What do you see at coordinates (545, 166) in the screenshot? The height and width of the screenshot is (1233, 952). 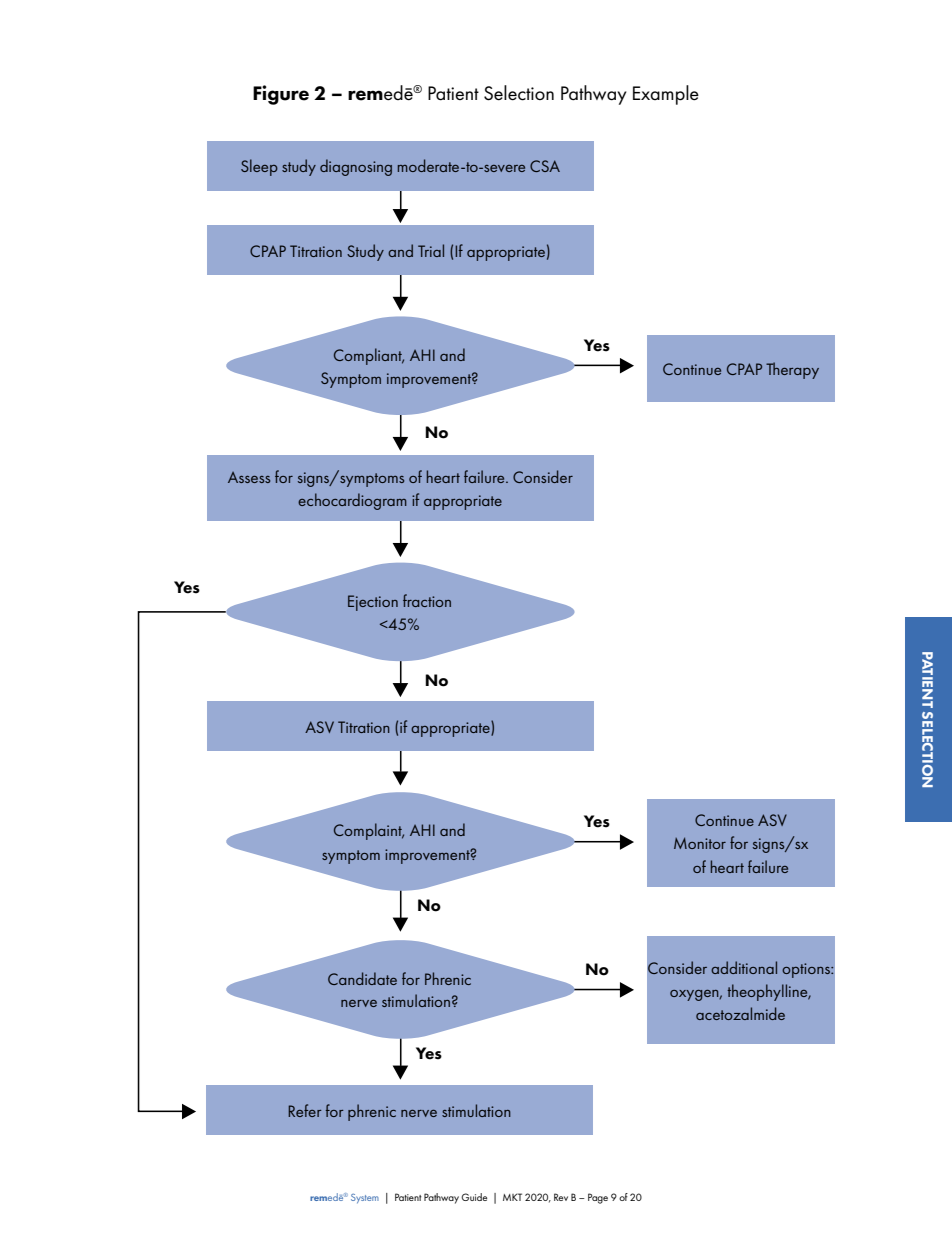 I see `CSA` at bounding box center [545, 166].
